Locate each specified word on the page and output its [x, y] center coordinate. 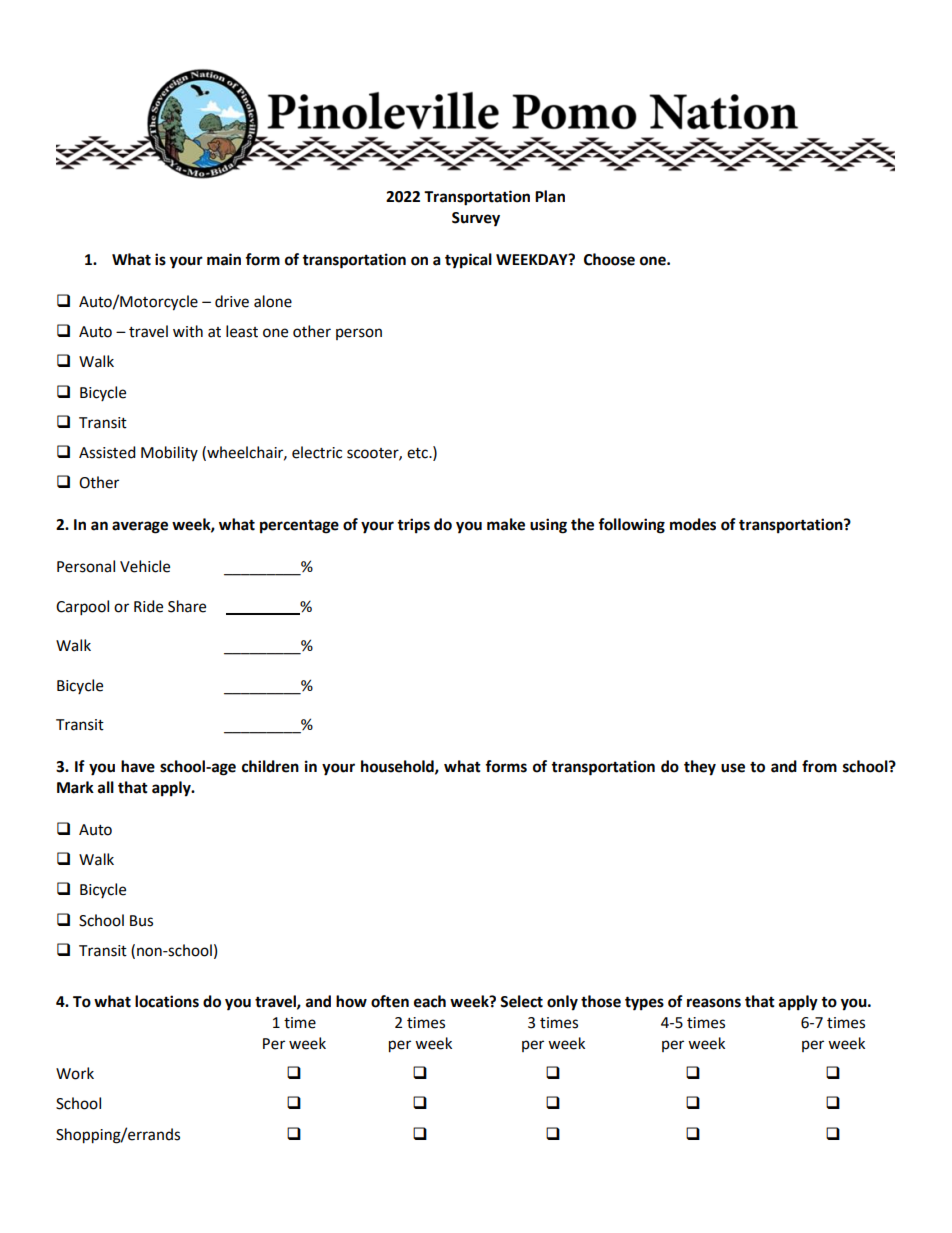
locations [167, 1001]
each [430, 1001]
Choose [609, 259]
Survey [476, 219]
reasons [714, 1003]
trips [413, 526]
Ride [148, 606]
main [224, 259]
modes [693, 524]
